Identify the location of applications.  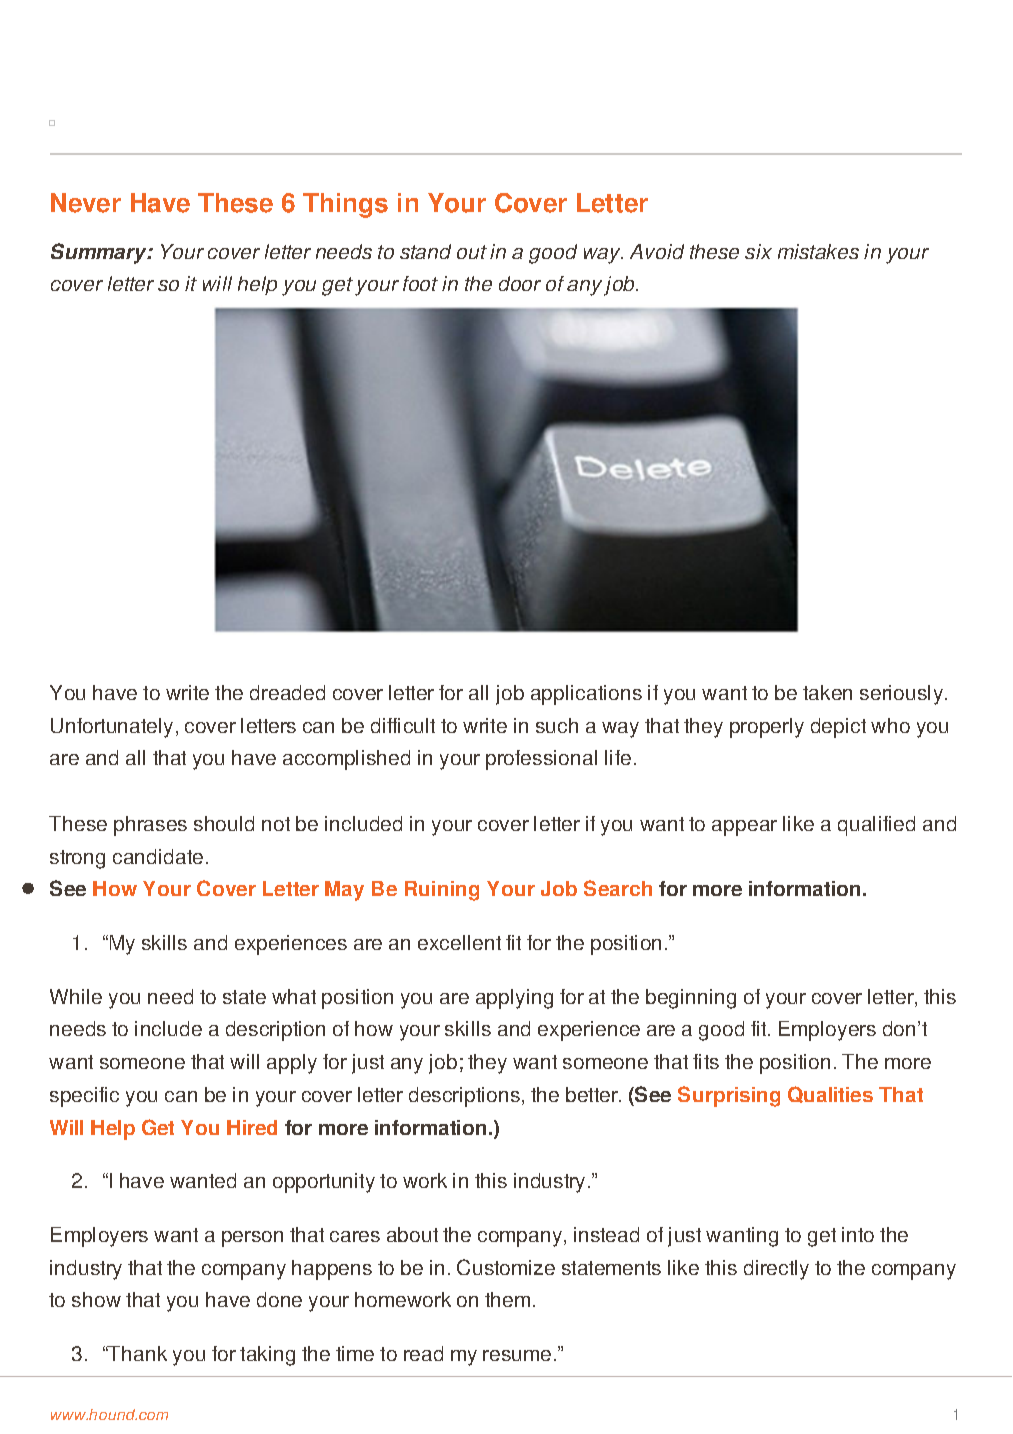
(586, 695).
